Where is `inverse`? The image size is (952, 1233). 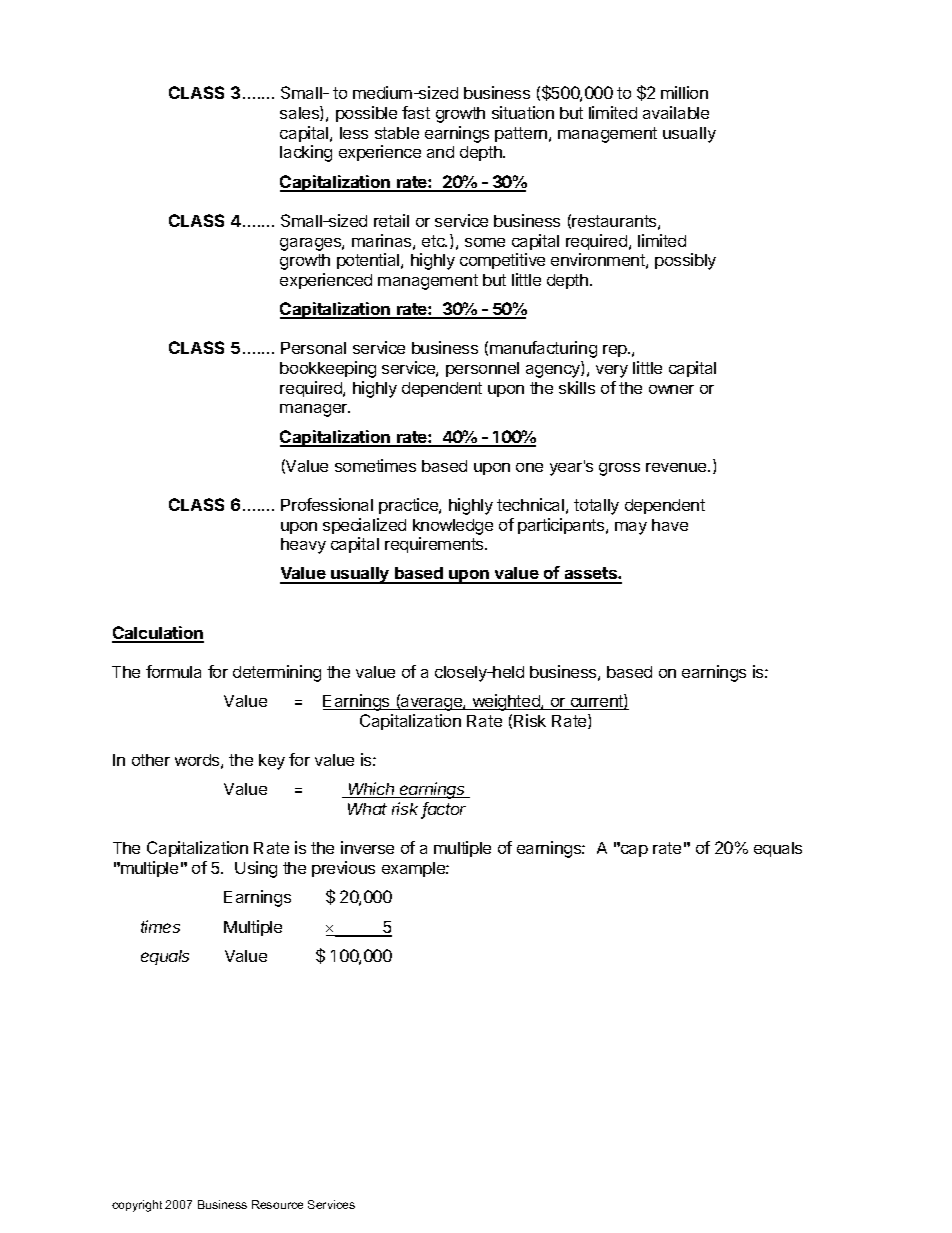
inverse is located at coordinates (367, 847).
